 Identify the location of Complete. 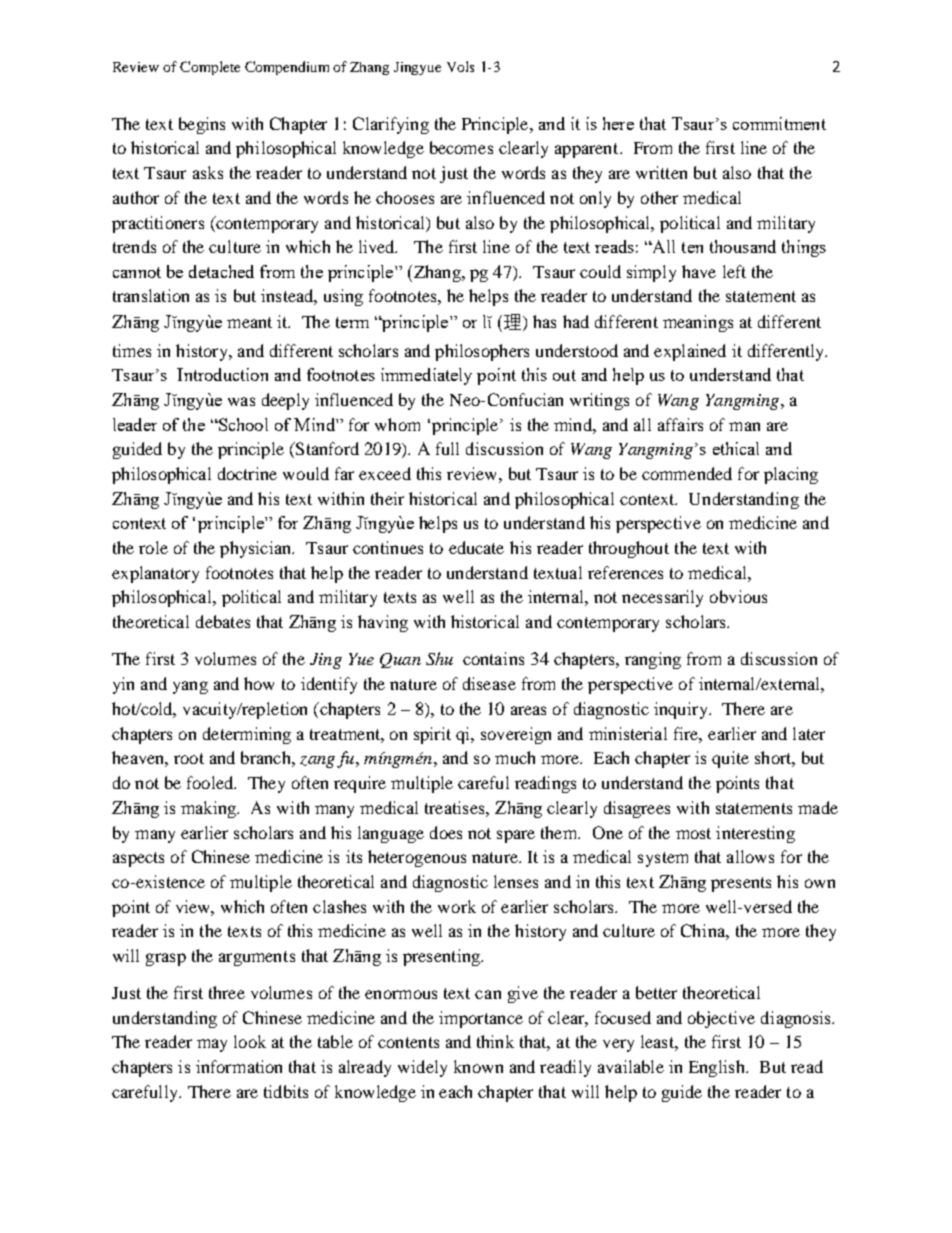
(210, 68).
